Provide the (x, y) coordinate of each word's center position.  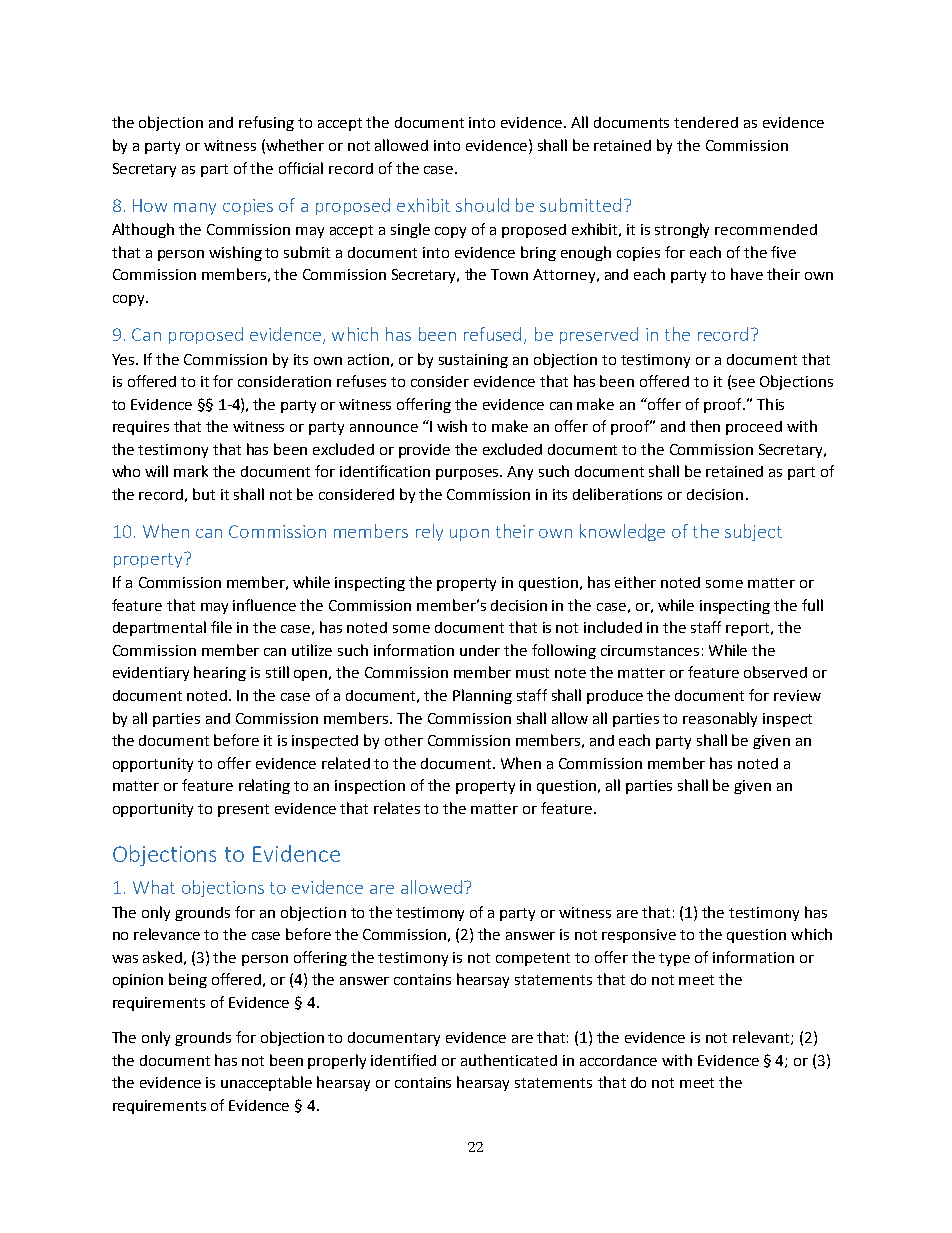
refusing (266, 123)
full (812, 605)
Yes (125, 359)
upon (469, 535)
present (243, 810)
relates (397, 808)
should (482, 205)
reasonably (720, 719)
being (188, 980)
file (221, 627)
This (770, 404)
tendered (706, 122)
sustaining (473, 361)
